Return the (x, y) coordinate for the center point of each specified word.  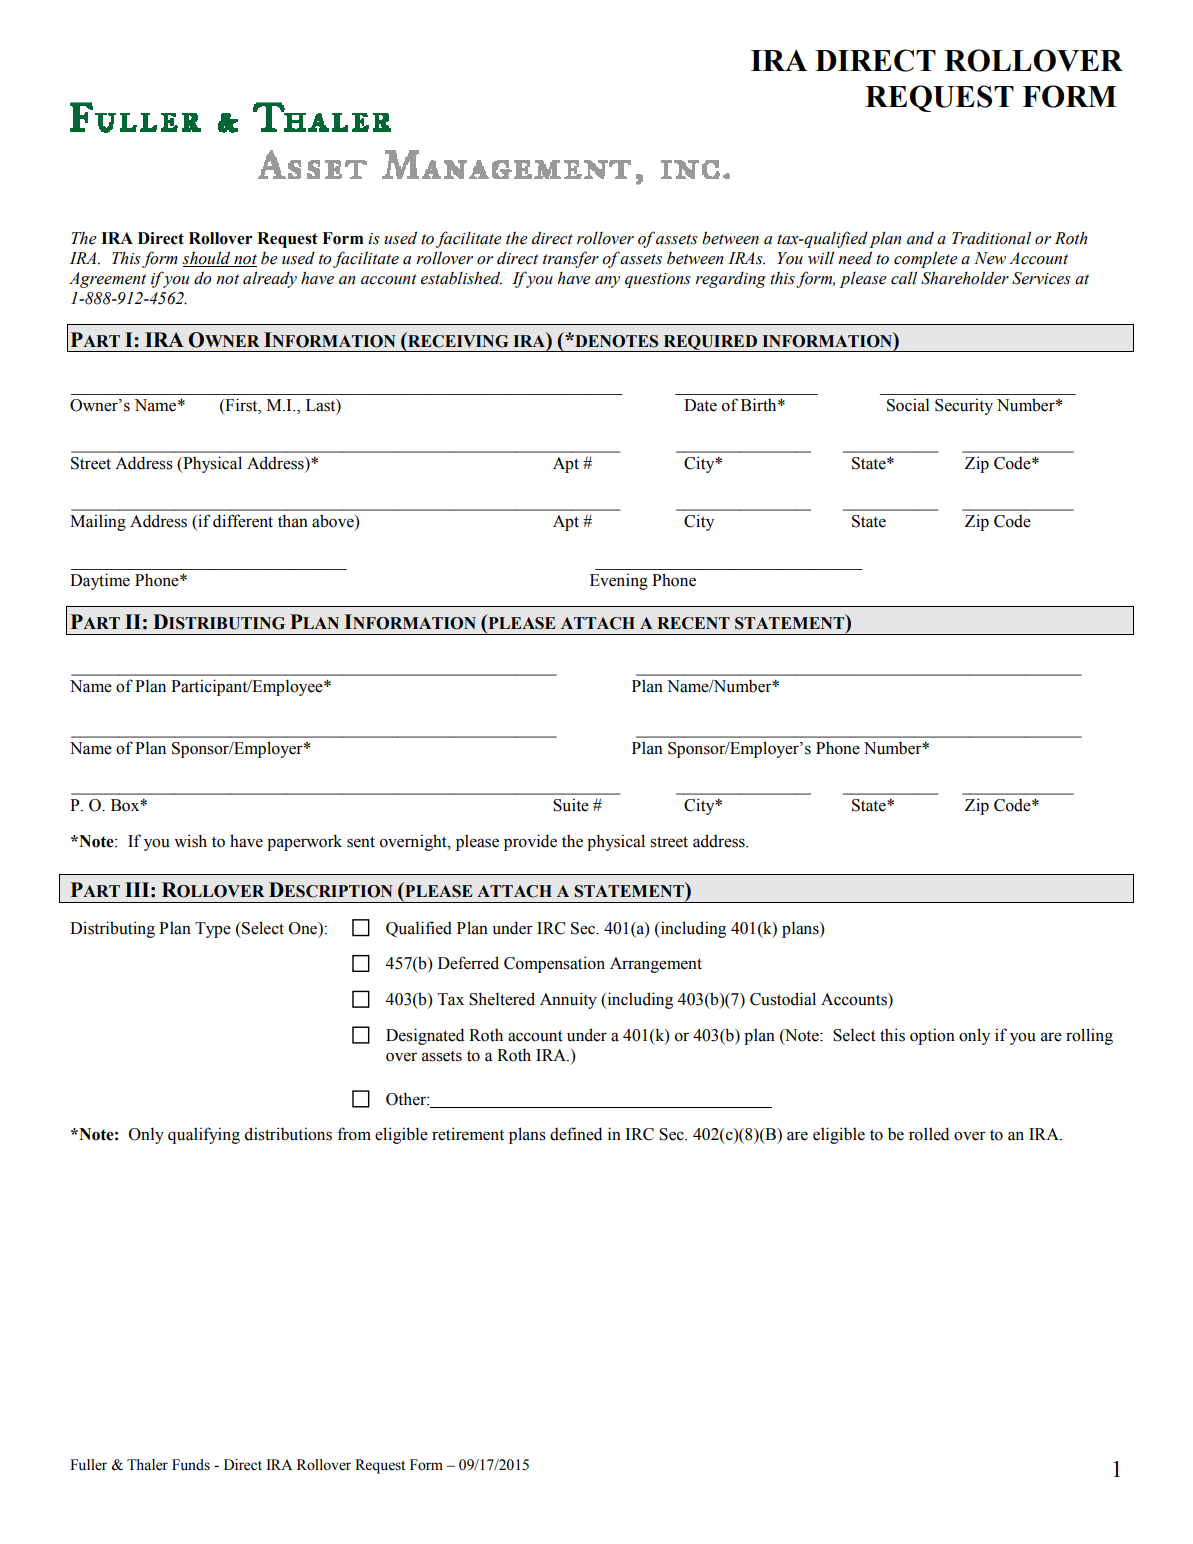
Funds (191, 1465)
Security (964, 406)
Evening (619, 581)
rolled (929, 1134)
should (207, 259)
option (932, 1036)
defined (576, 1134)
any (607, 282)
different (243, 521)
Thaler (147, 1465)
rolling (1089, 1036)
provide (530, 842)
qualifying (204, 1135)
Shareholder (965, 278)
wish (190, 841)
